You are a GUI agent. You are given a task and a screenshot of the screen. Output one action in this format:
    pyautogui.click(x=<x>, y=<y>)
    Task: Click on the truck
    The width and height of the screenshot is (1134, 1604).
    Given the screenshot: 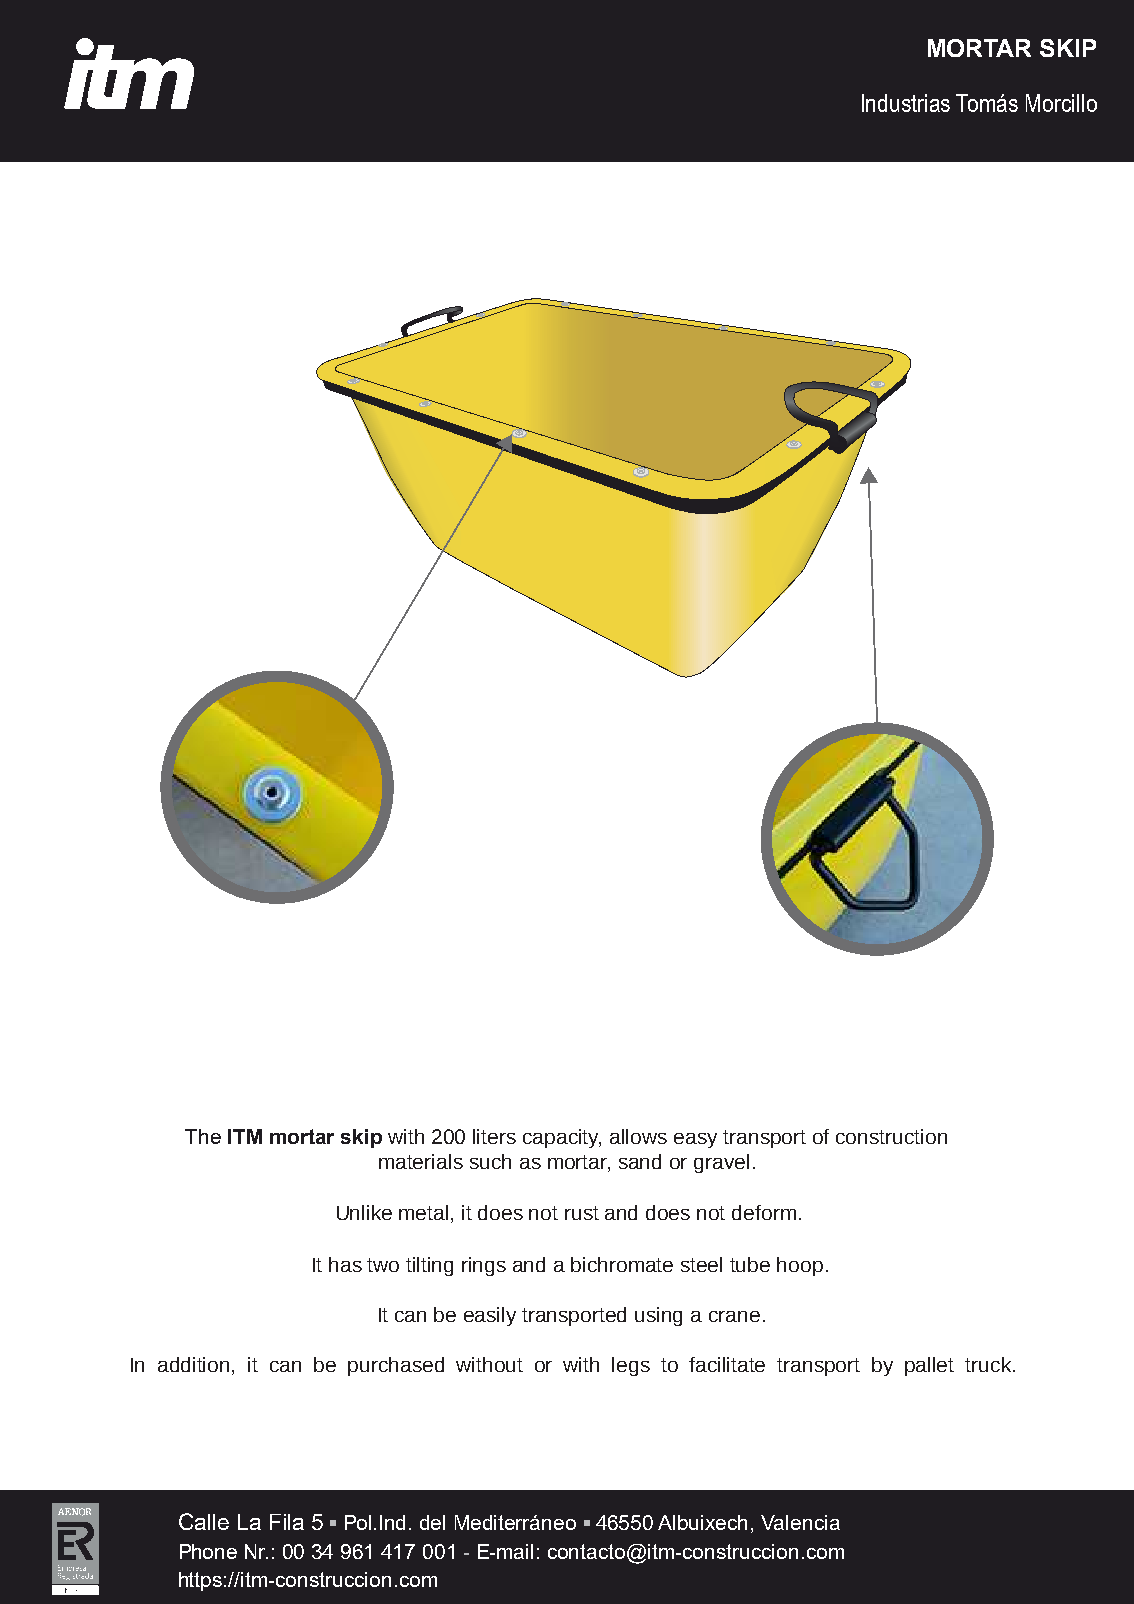 What is the action you would take?
    pyautogui.click(x=989, y=1364)
